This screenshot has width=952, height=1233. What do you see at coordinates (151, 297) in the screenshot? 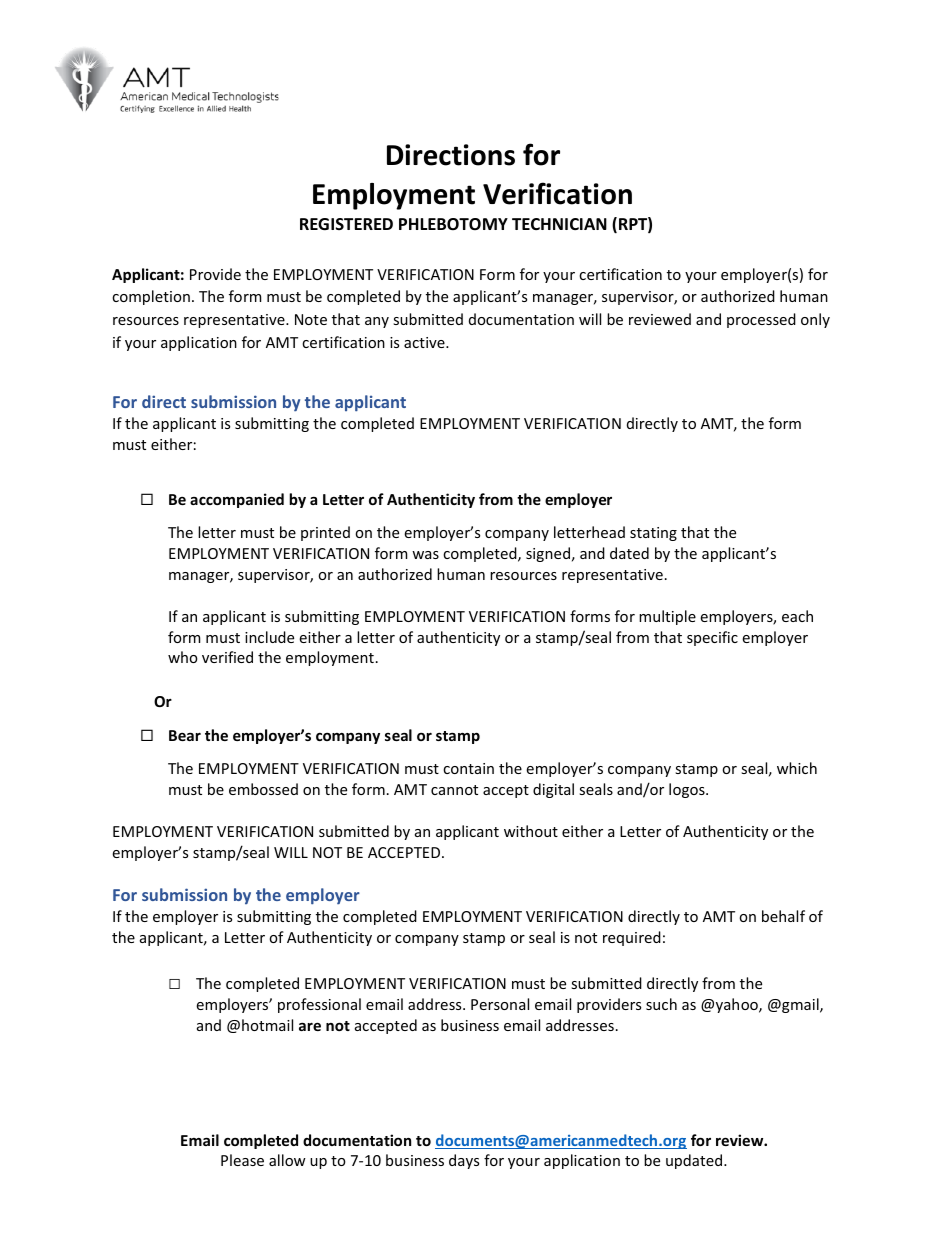
I see `completion` at bounding box center [151, 297].
